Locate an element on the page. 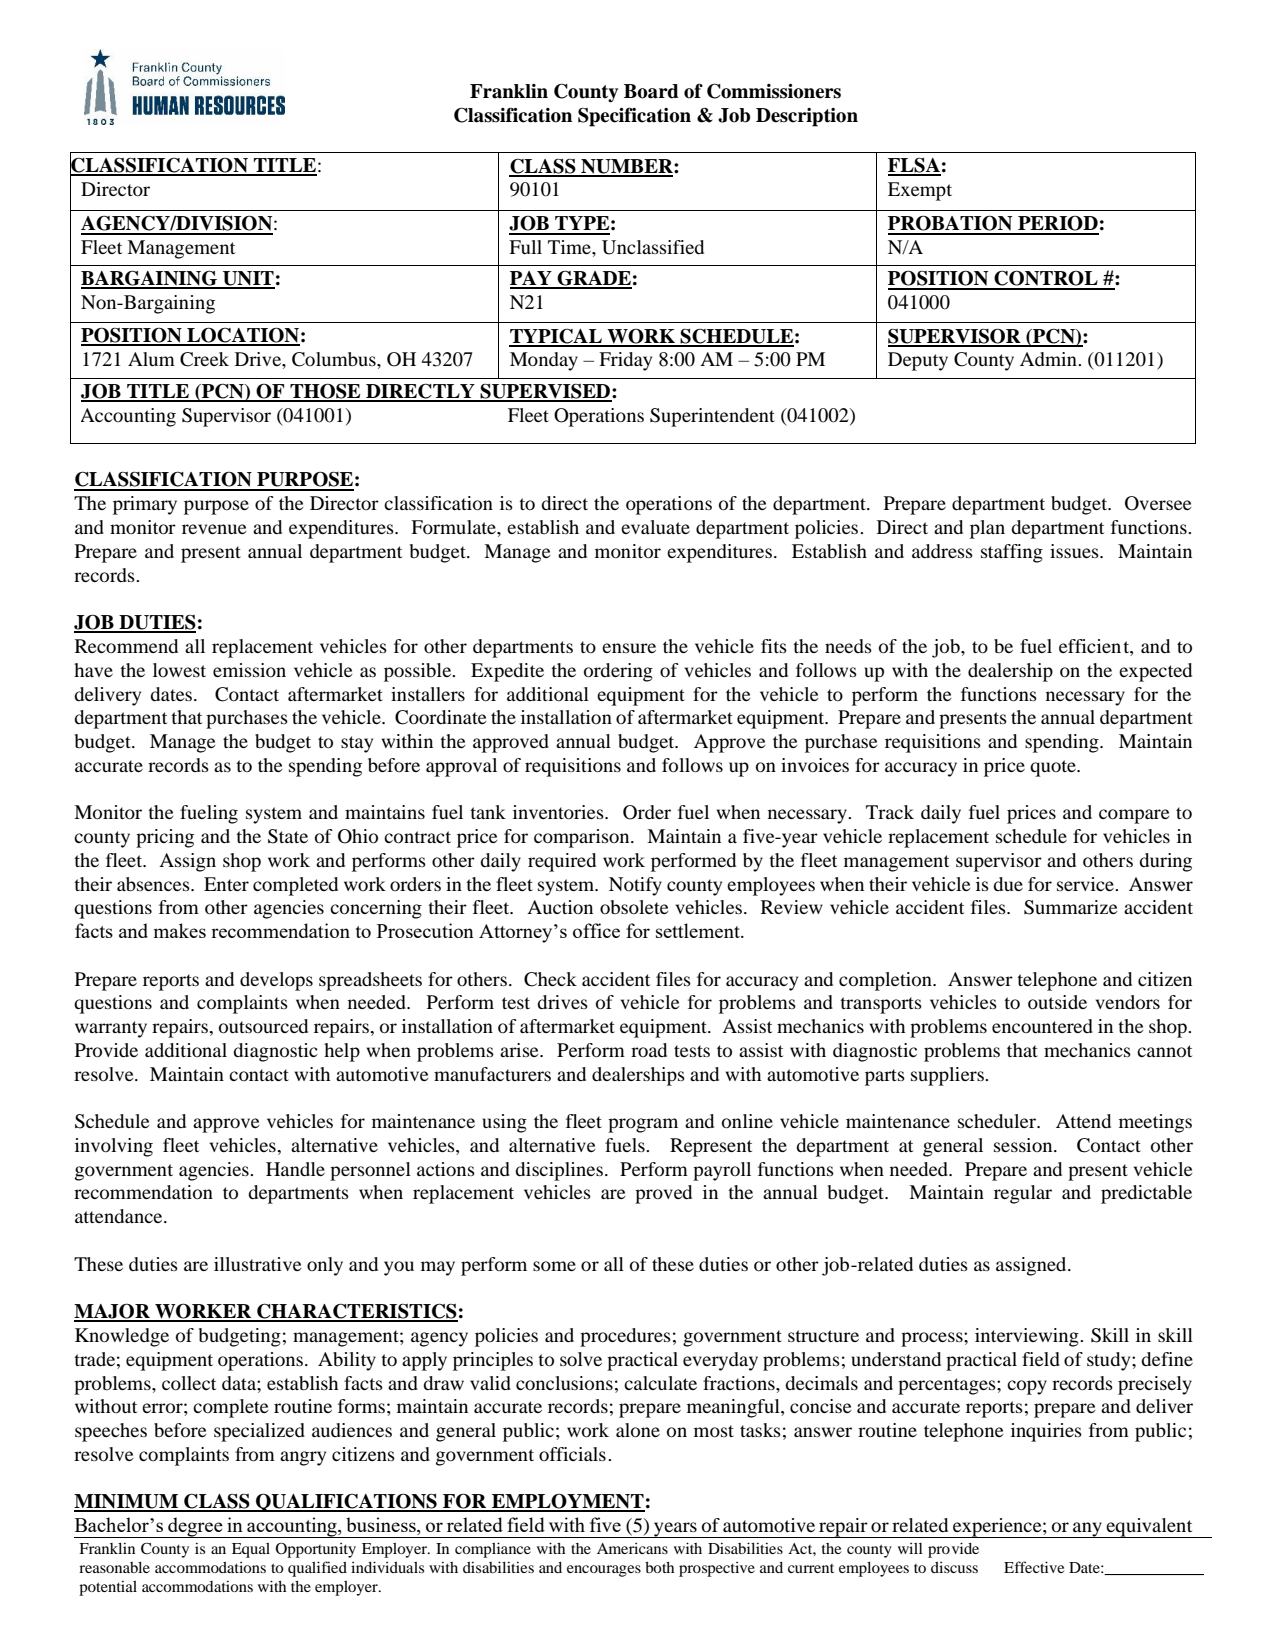 The height and width of the image is (1636, 1264). Effective is located at coordinates (1034, 1567).
